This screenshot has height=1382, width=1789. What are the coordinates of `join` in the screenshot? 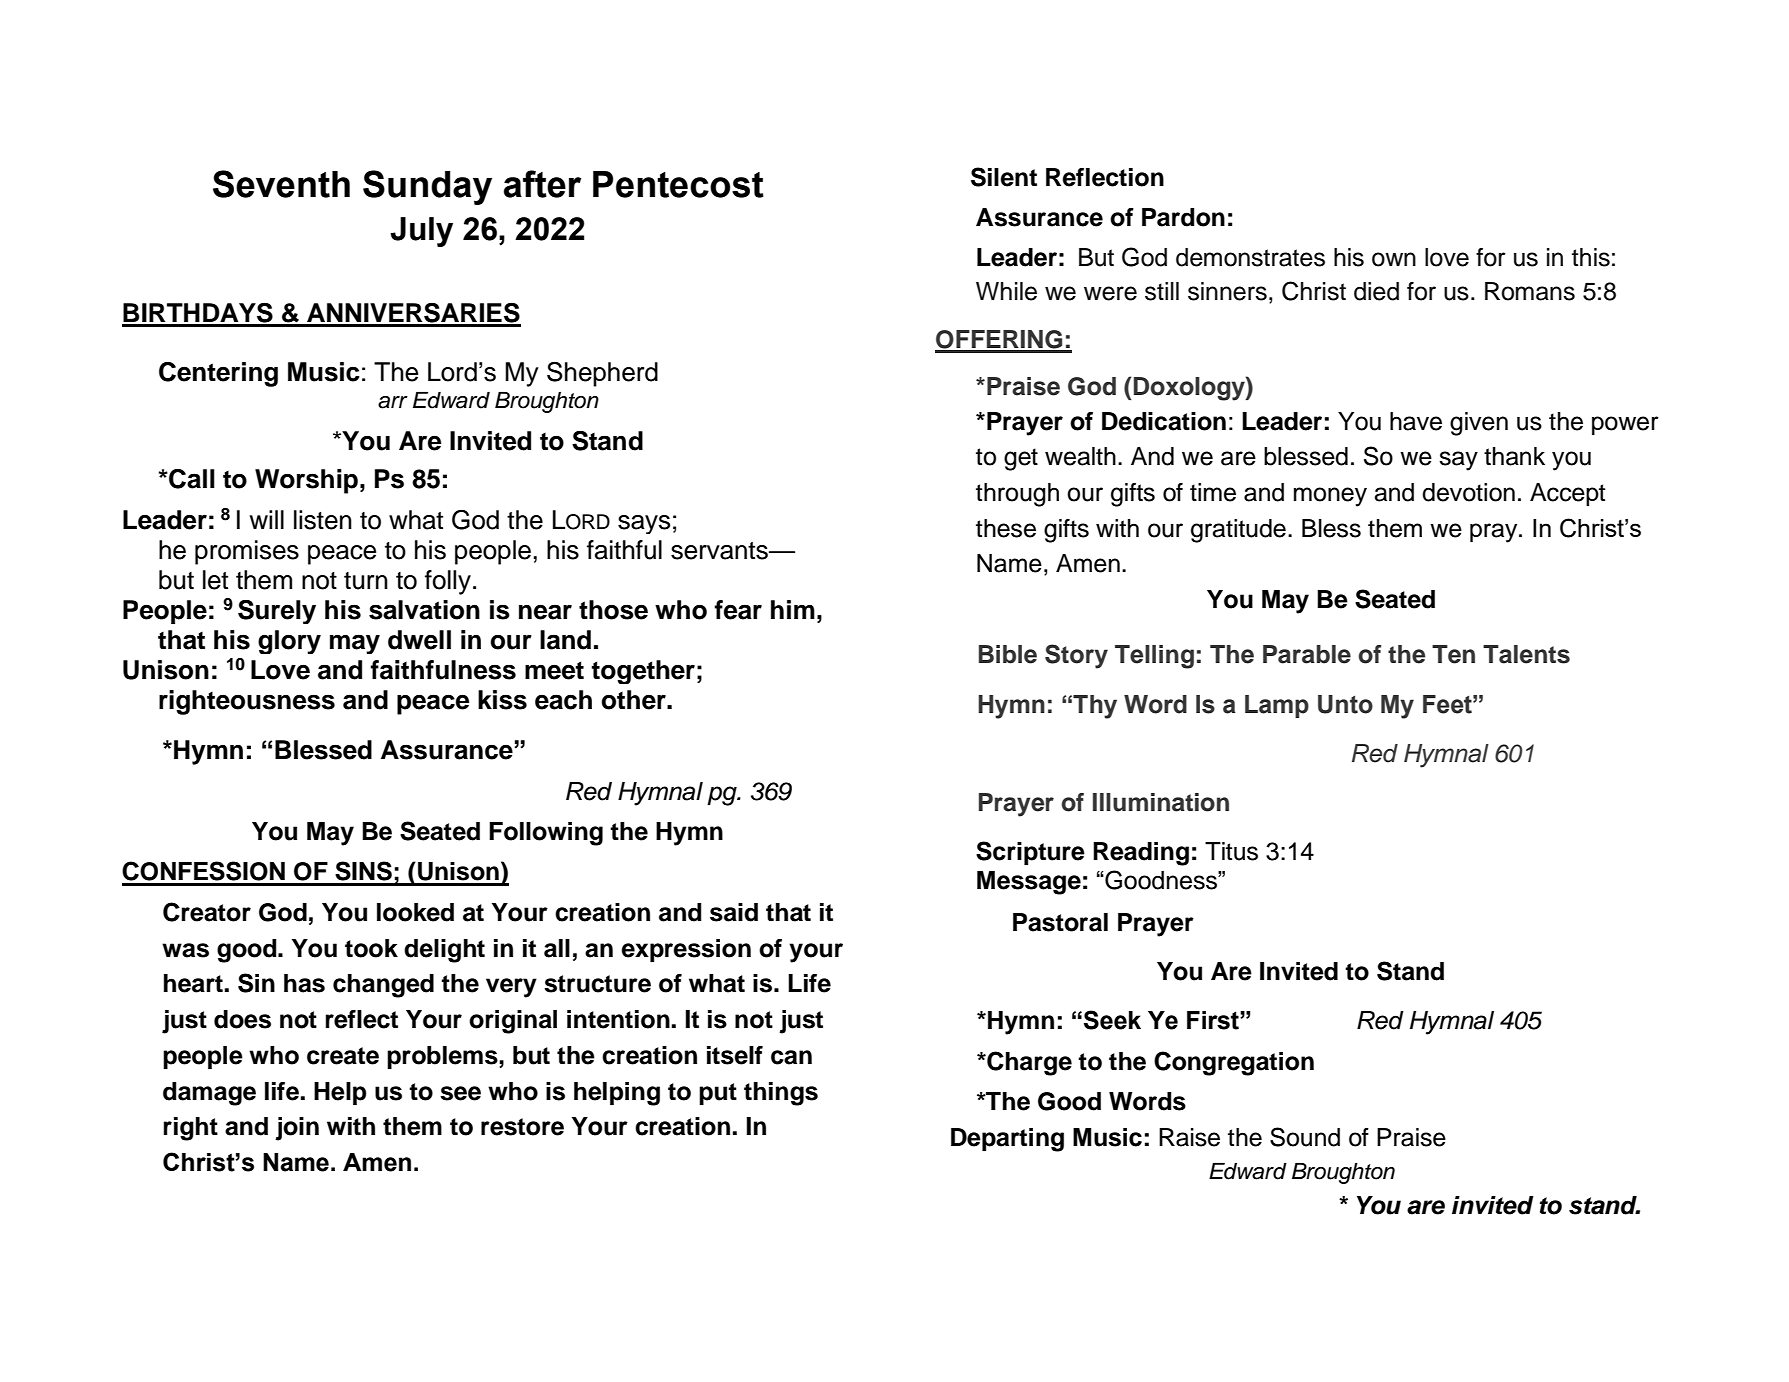 It's located at (297, 1129).
